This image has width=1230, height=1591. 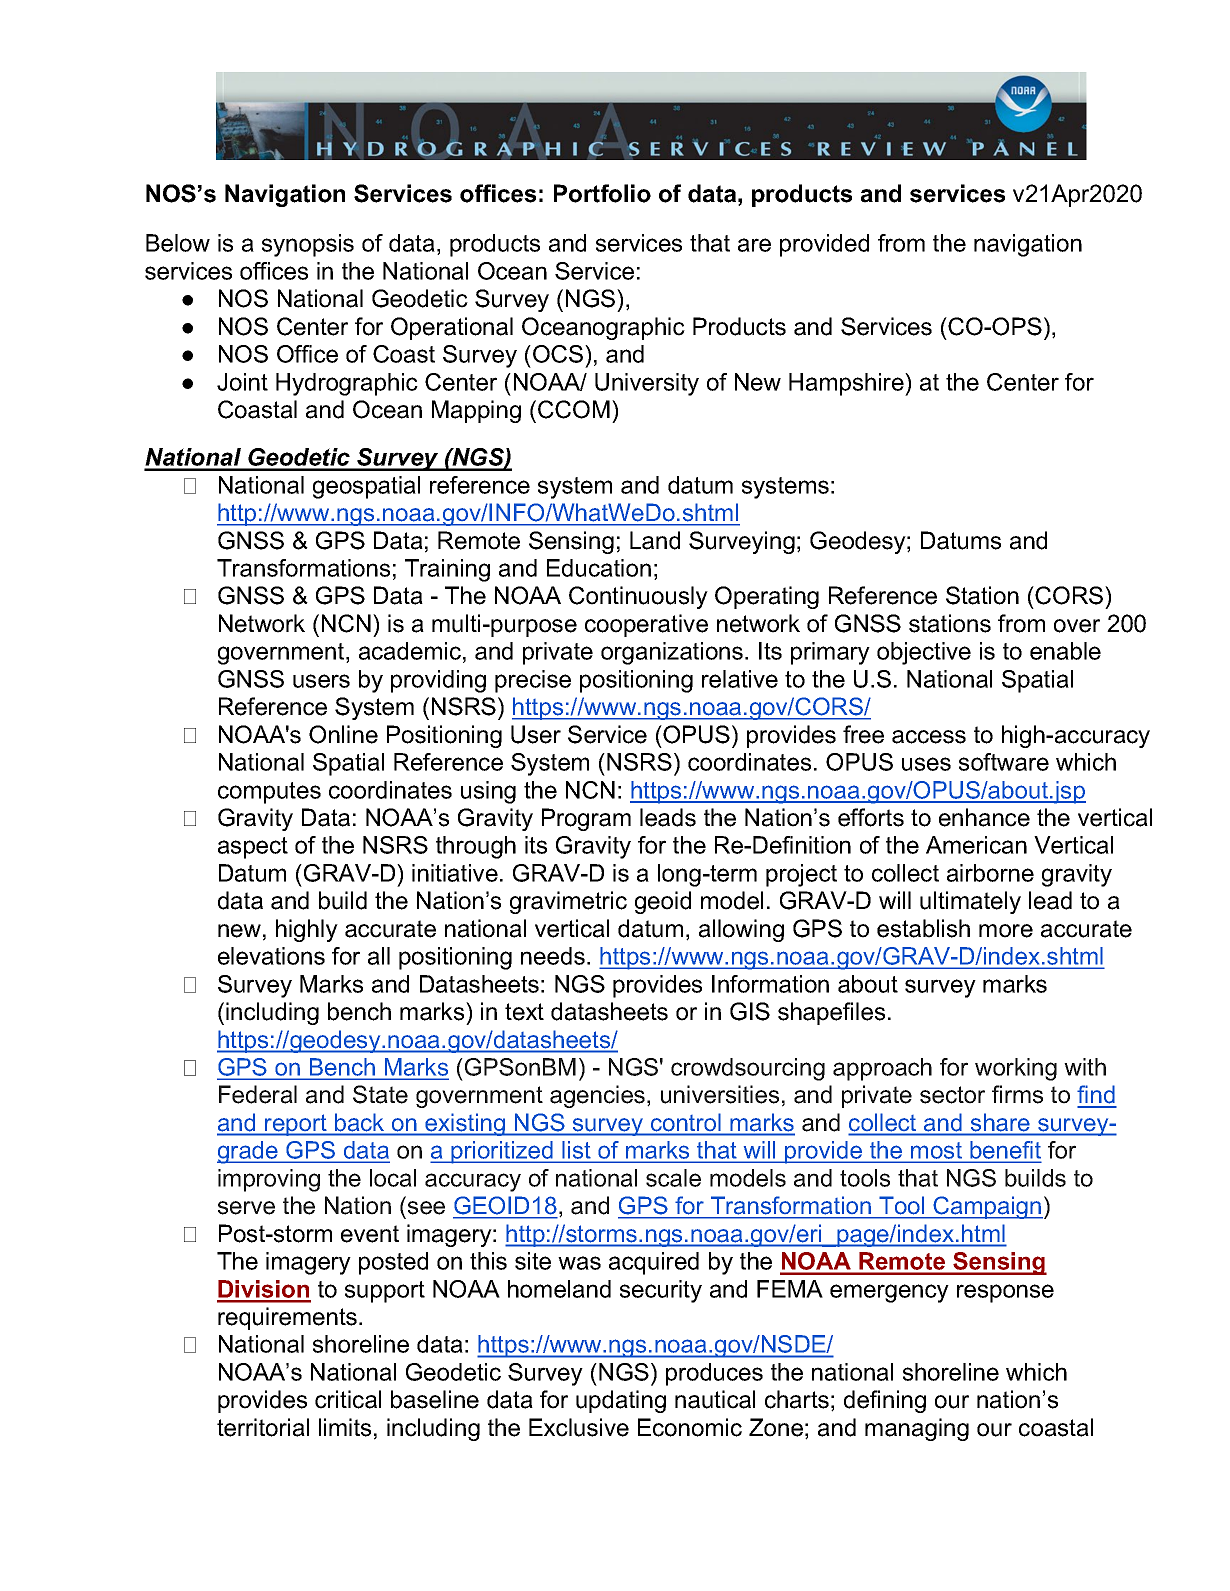 What do you see at coordinates (602, 193) in the image?
I see `Portfolio` at bounding box center [602, 193].
